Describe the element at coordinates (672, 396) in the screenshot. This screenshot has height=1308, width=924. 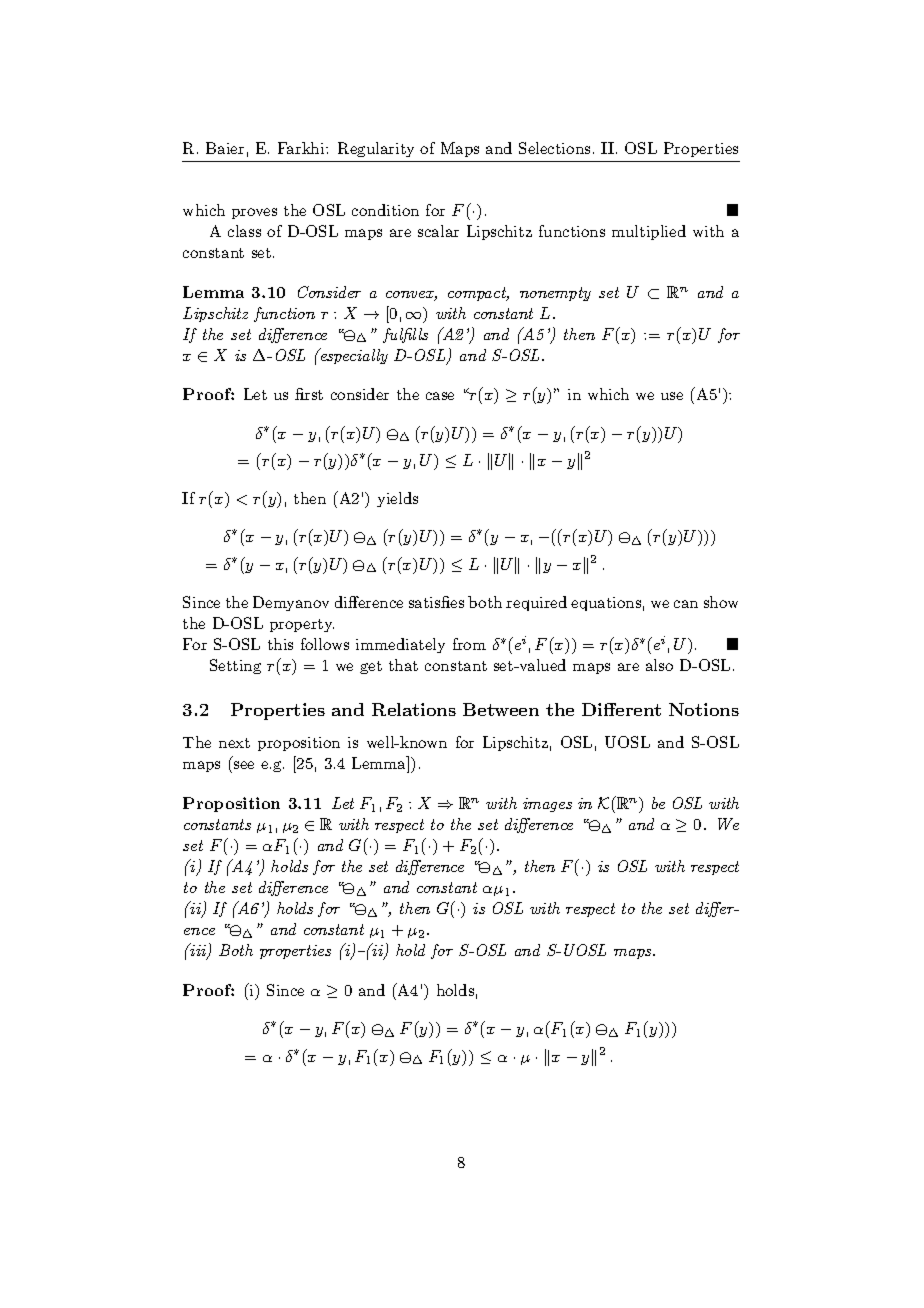
I see `use` at that location.
